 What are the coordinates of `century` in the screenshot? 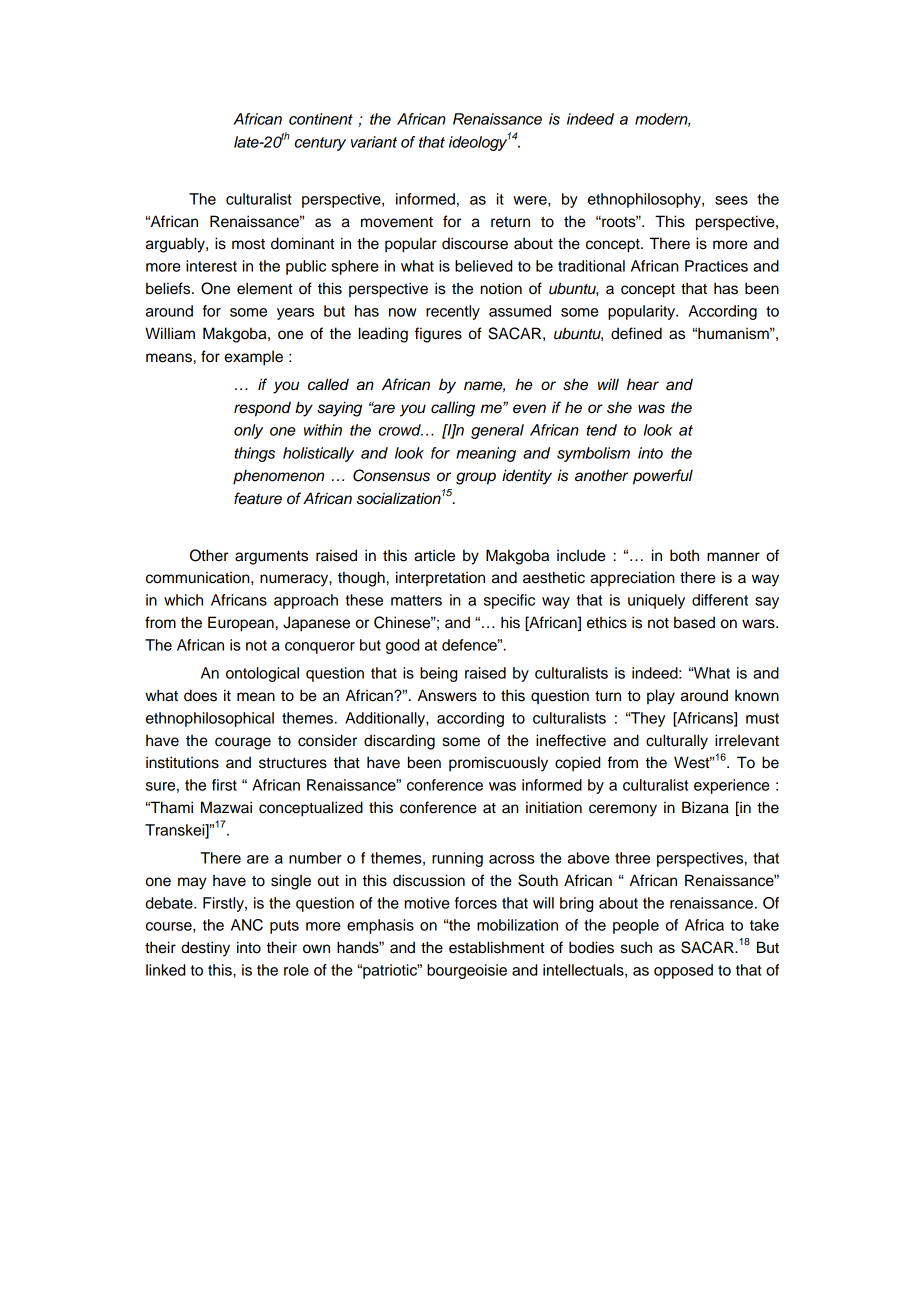 It's located at (320, 144).
